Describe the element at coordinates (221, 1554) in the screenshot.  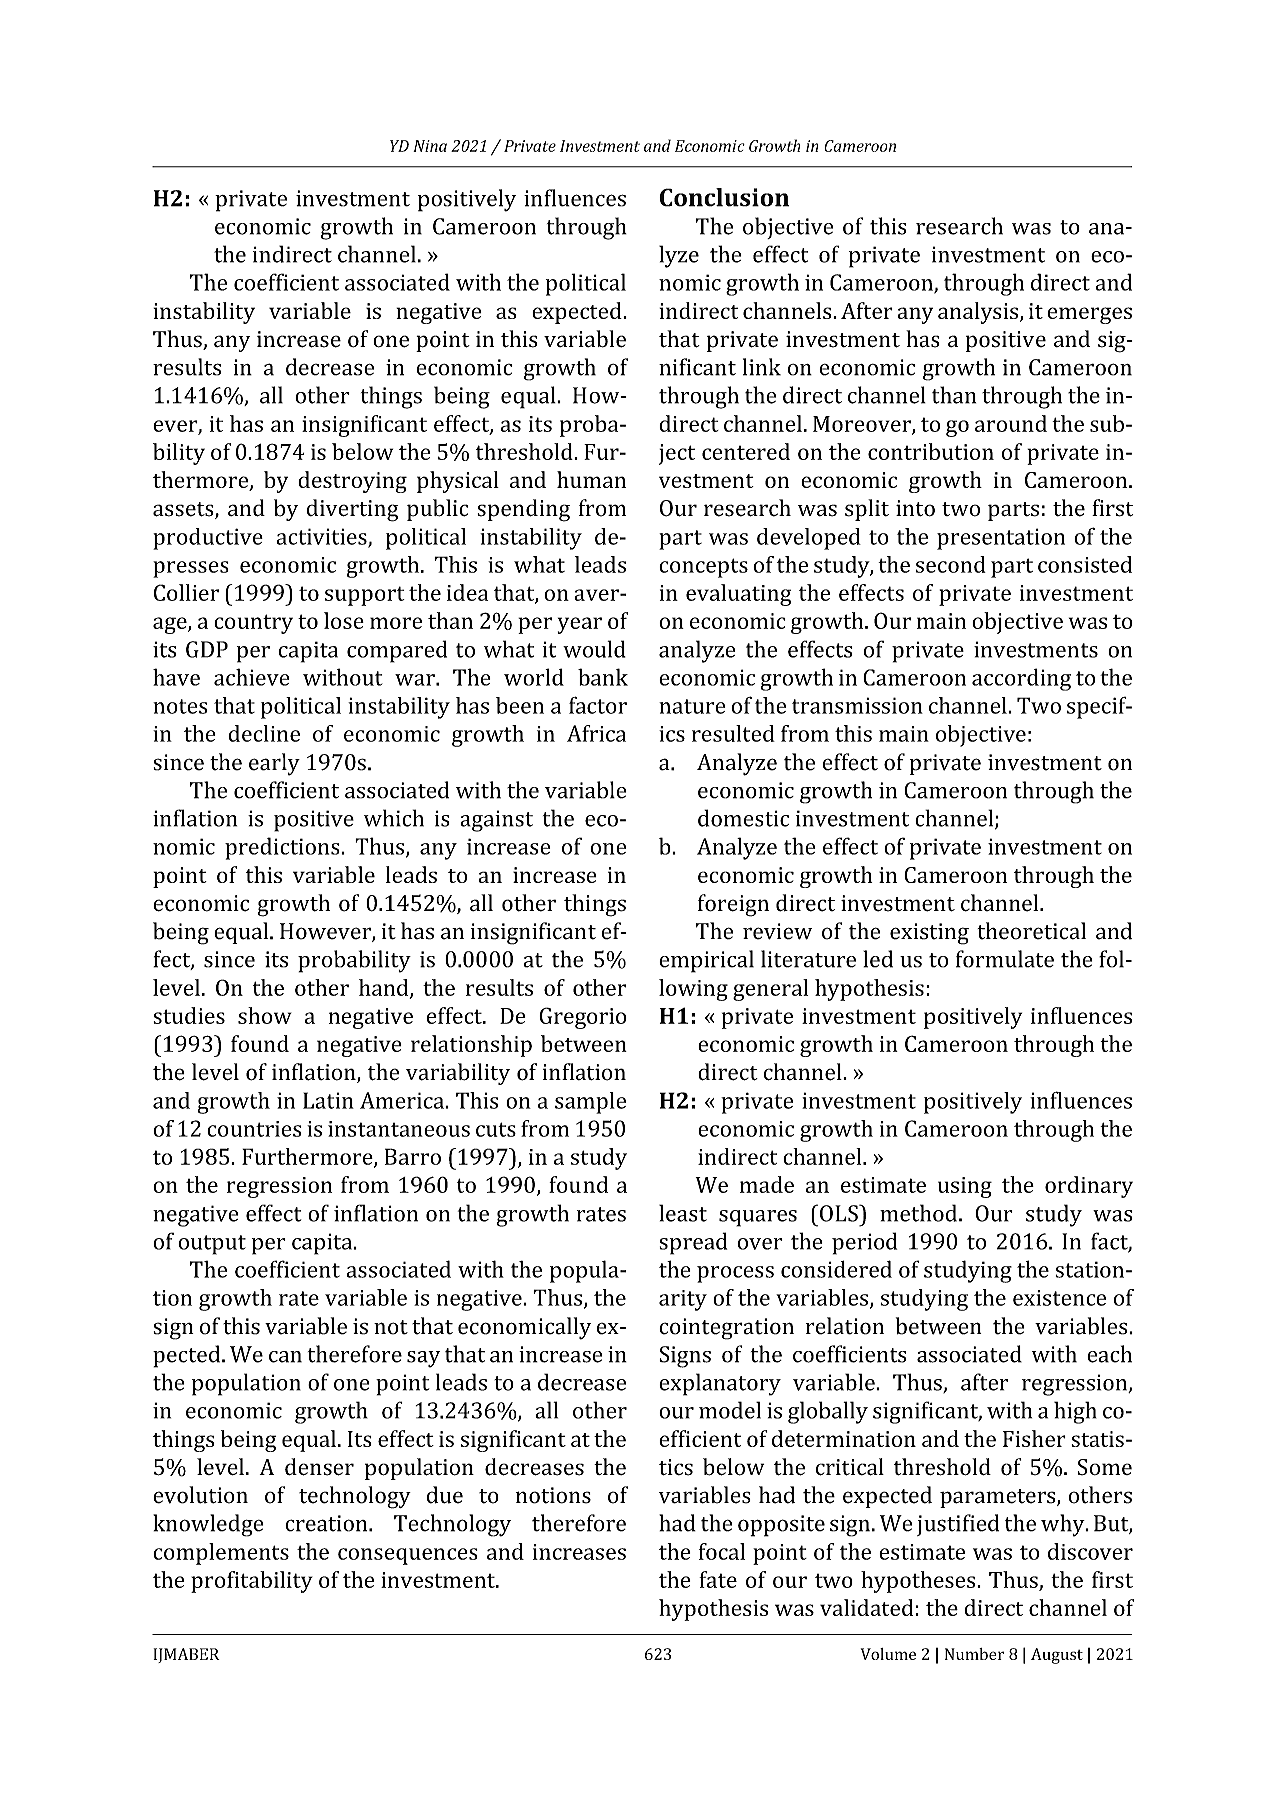
I see `complements` at that location.
